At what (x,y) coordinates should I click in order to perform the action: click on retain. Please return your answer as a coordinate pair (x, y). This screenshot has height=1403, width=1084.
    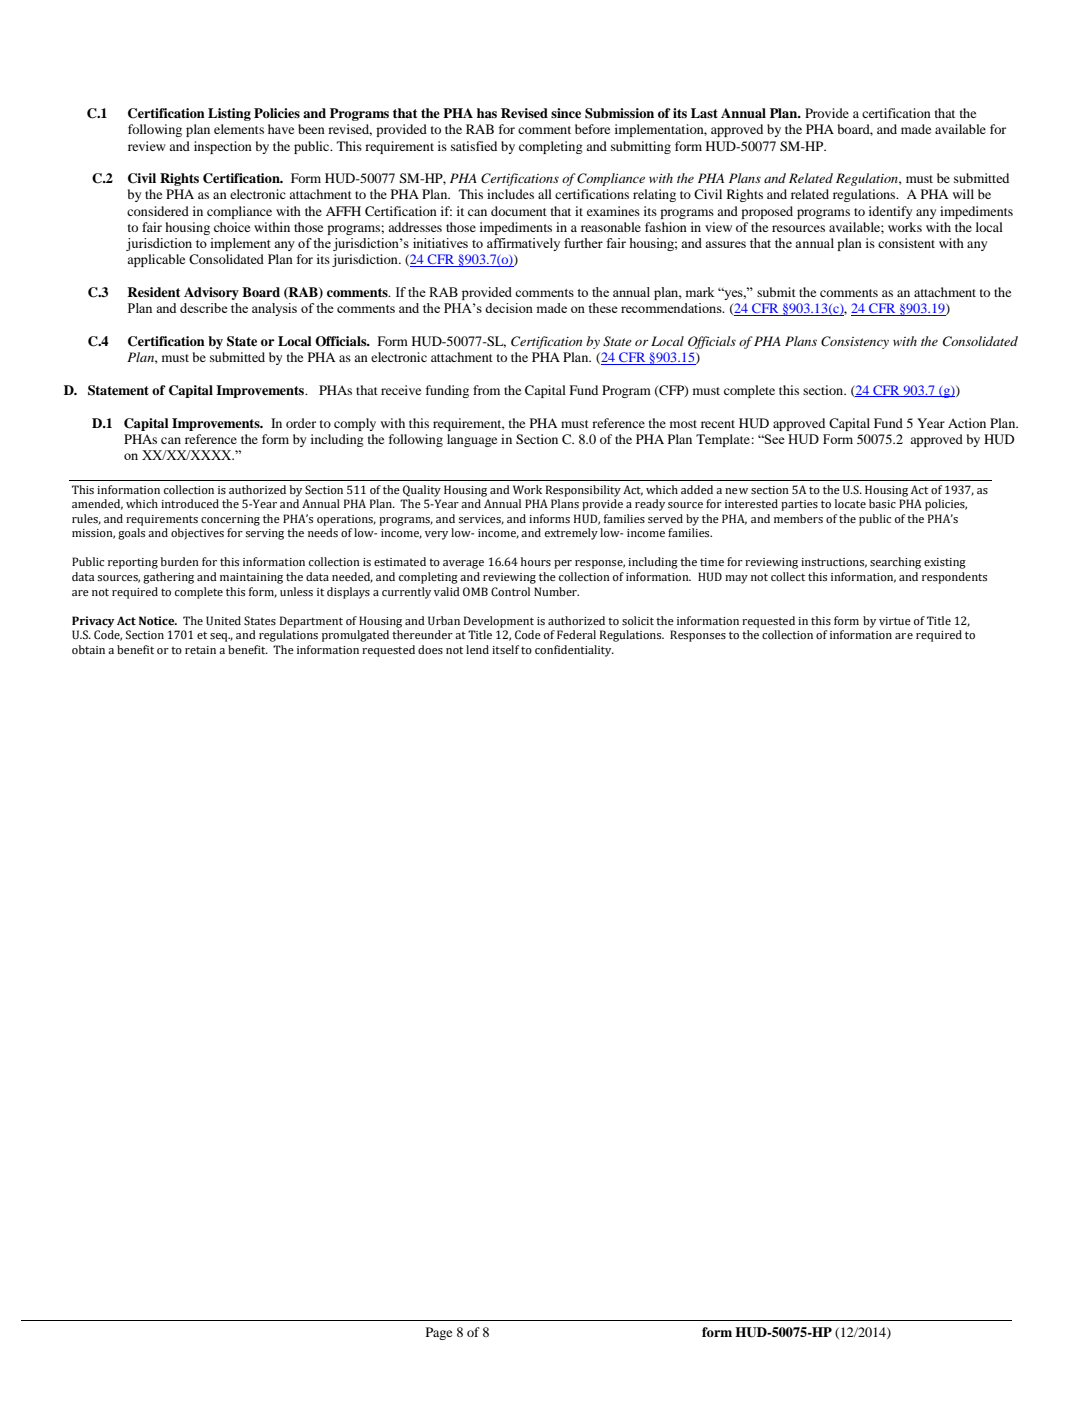
    Looking at the image, I should click on (200, 650).
